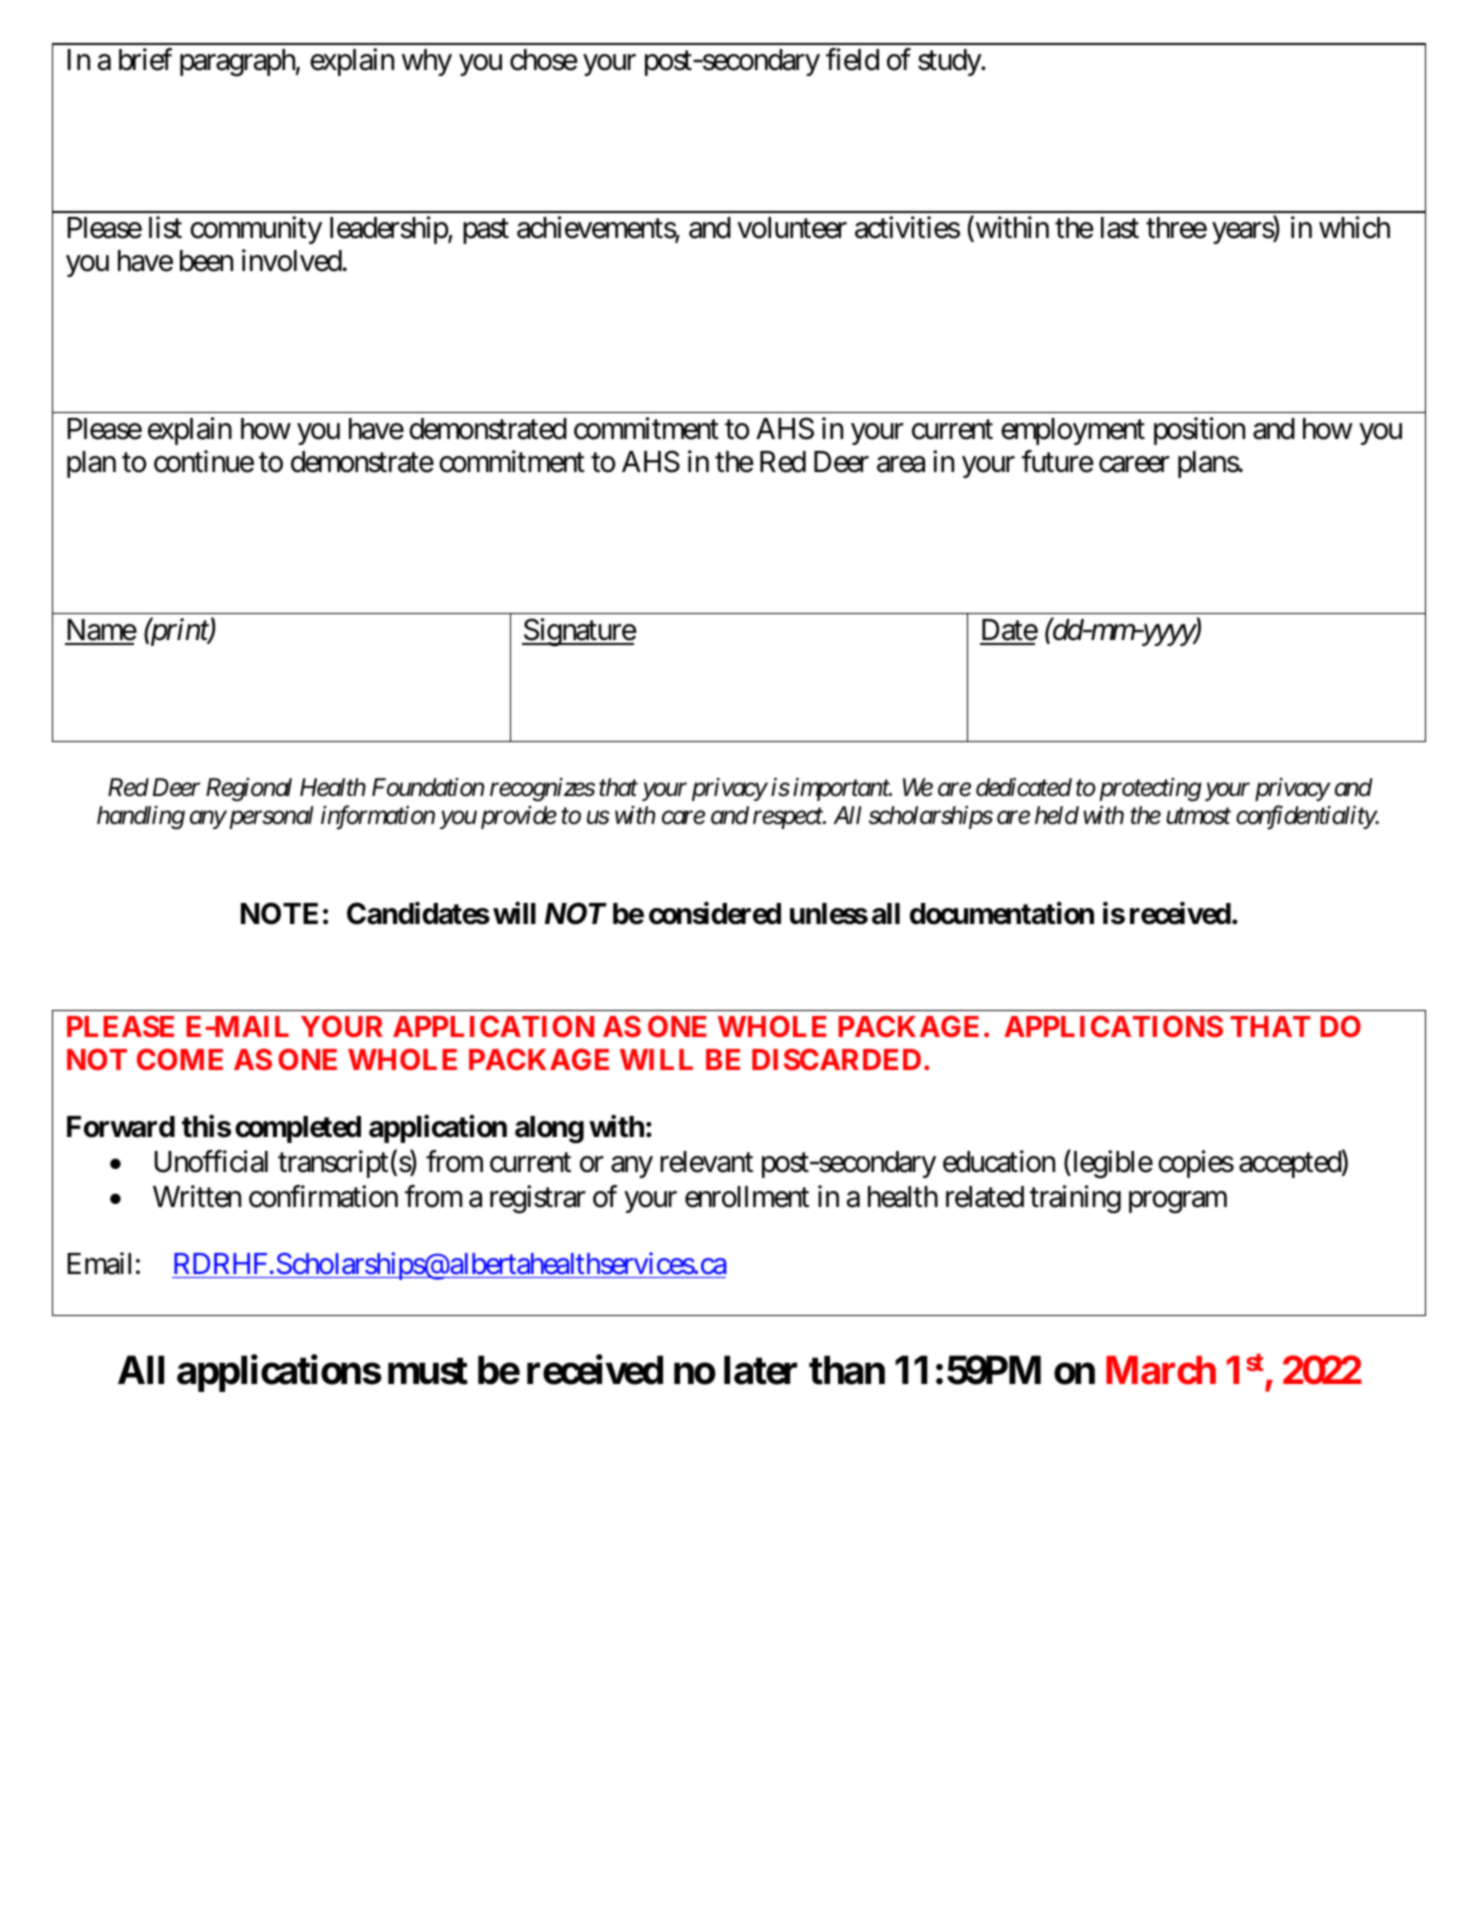 This image has height=1911, width=1477. What do you see at coordinates (279, 913) in the image?
I see `NOTE` at bounding box center [279, 913].
